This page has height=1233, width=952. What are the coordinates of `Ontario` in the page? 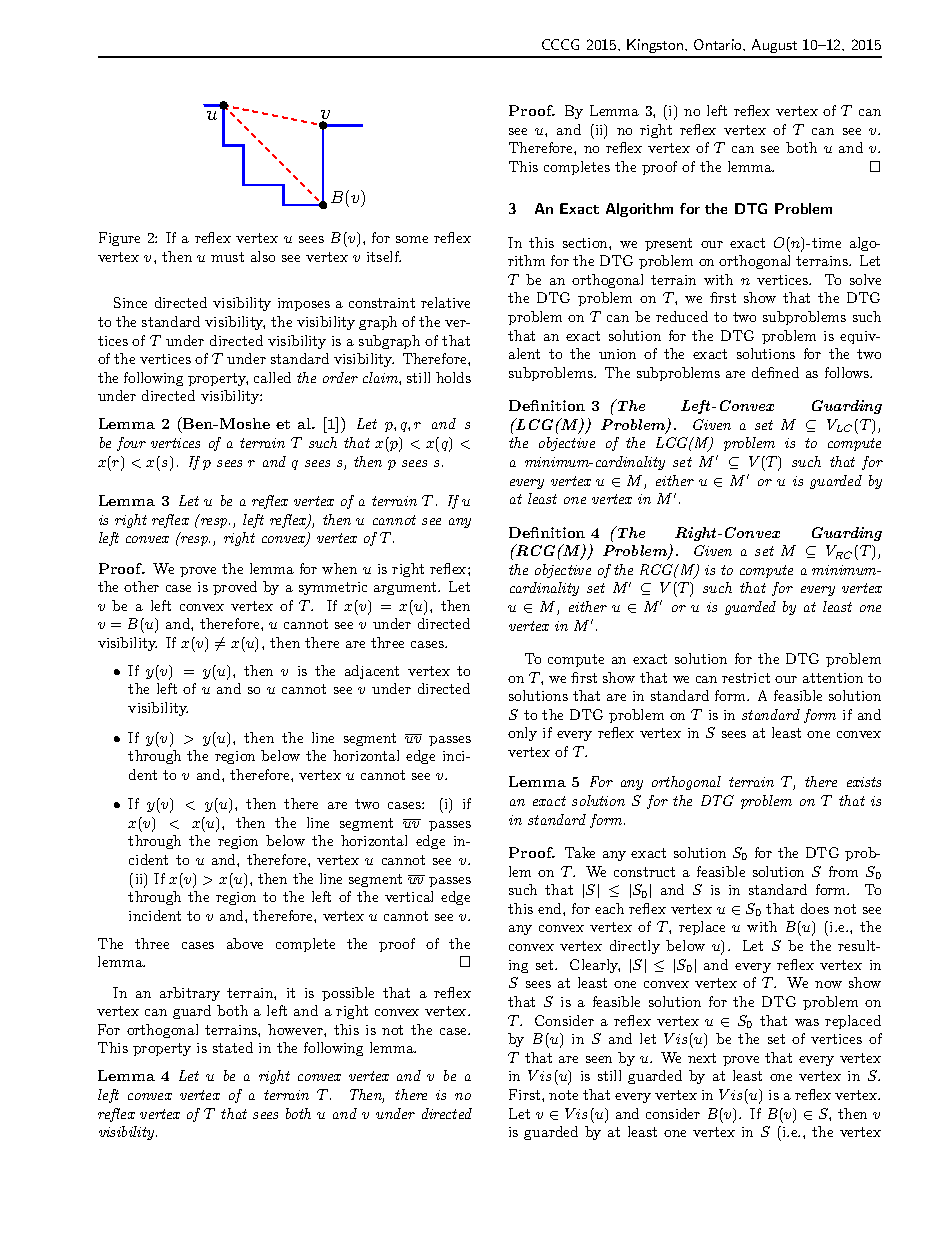 It's located at (719, 44).
